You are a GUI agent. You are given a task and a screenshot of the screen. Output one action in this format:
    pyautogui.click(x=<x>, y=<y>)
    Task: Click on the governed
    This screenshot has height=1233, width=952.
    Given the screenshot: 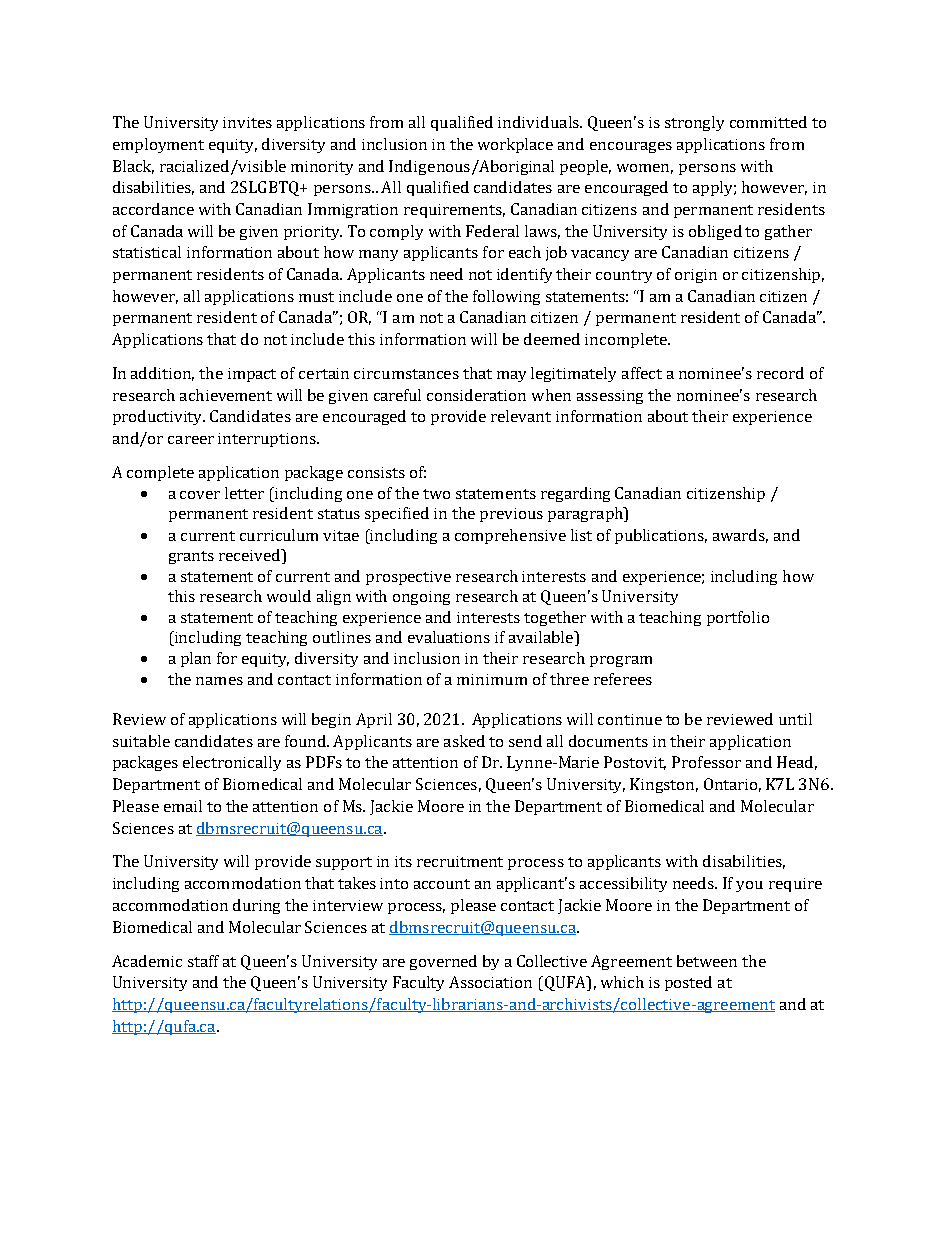 What is the action you would take?
    pyautogui.click(x=443, y=962)
